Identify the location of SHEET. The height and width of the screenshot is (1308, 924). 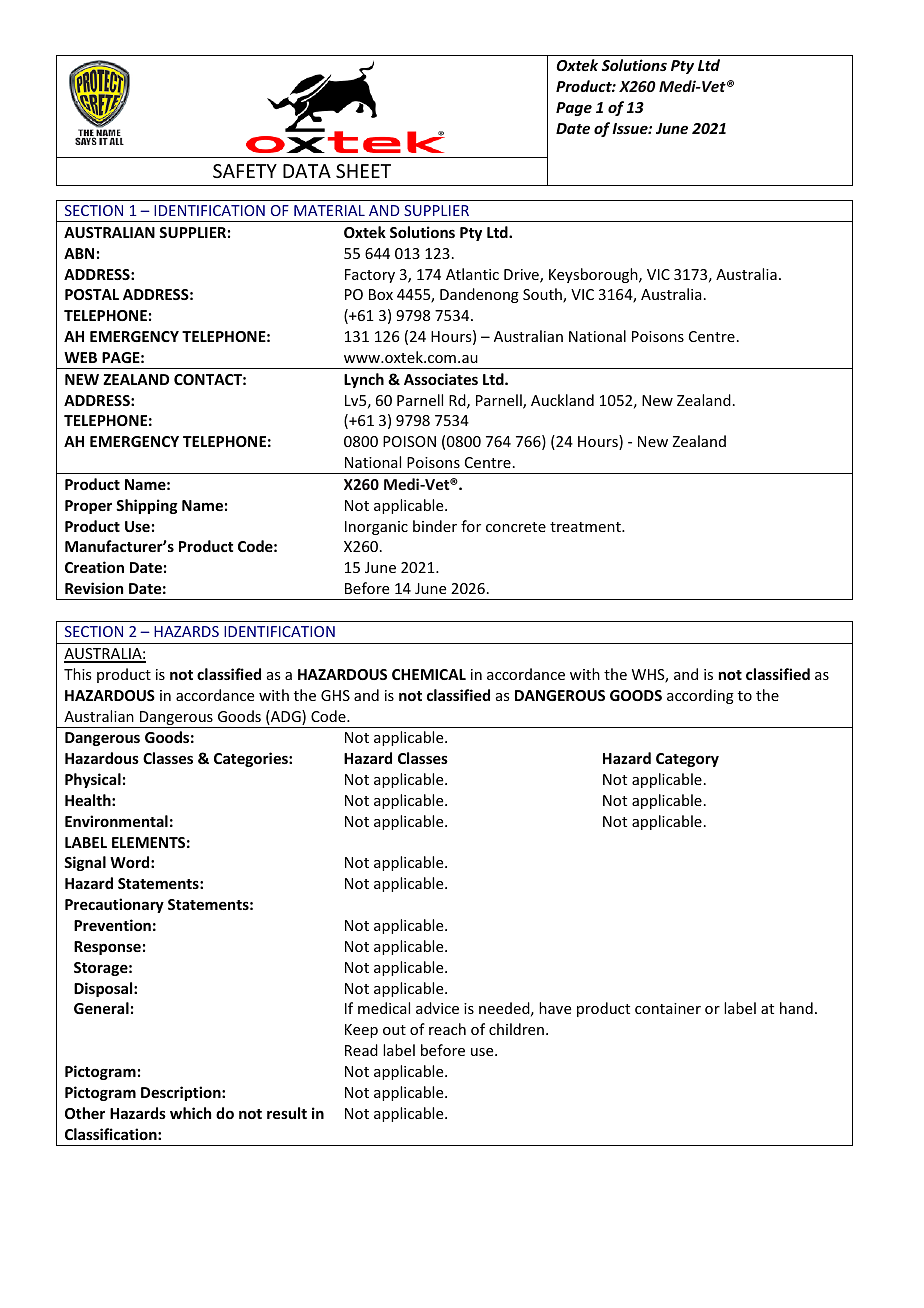
(363, 171).
